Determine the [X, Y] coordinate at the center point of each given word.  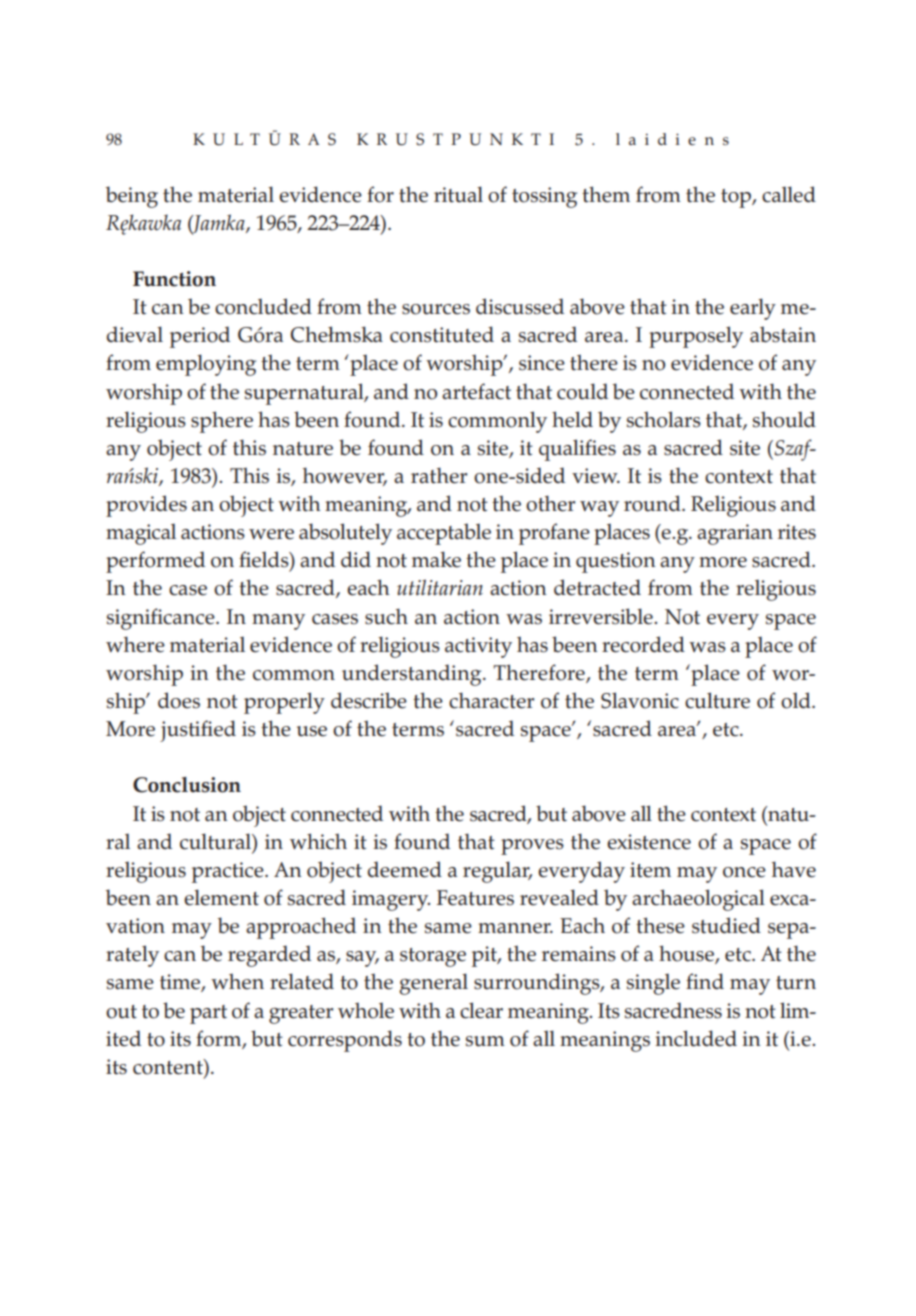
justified [198, 731]
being [132, 197]
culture [717, 700]
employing [206, 365]
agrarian [735, 534]
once [744, 872]
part [208, 1014]
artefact [476, 391]
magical [141, 534]
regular [497, 872]
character [491, 700]
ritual [458, 194]
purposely [696, 337]
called [789, 194]
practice [229, 872]
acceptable [444, 534]
